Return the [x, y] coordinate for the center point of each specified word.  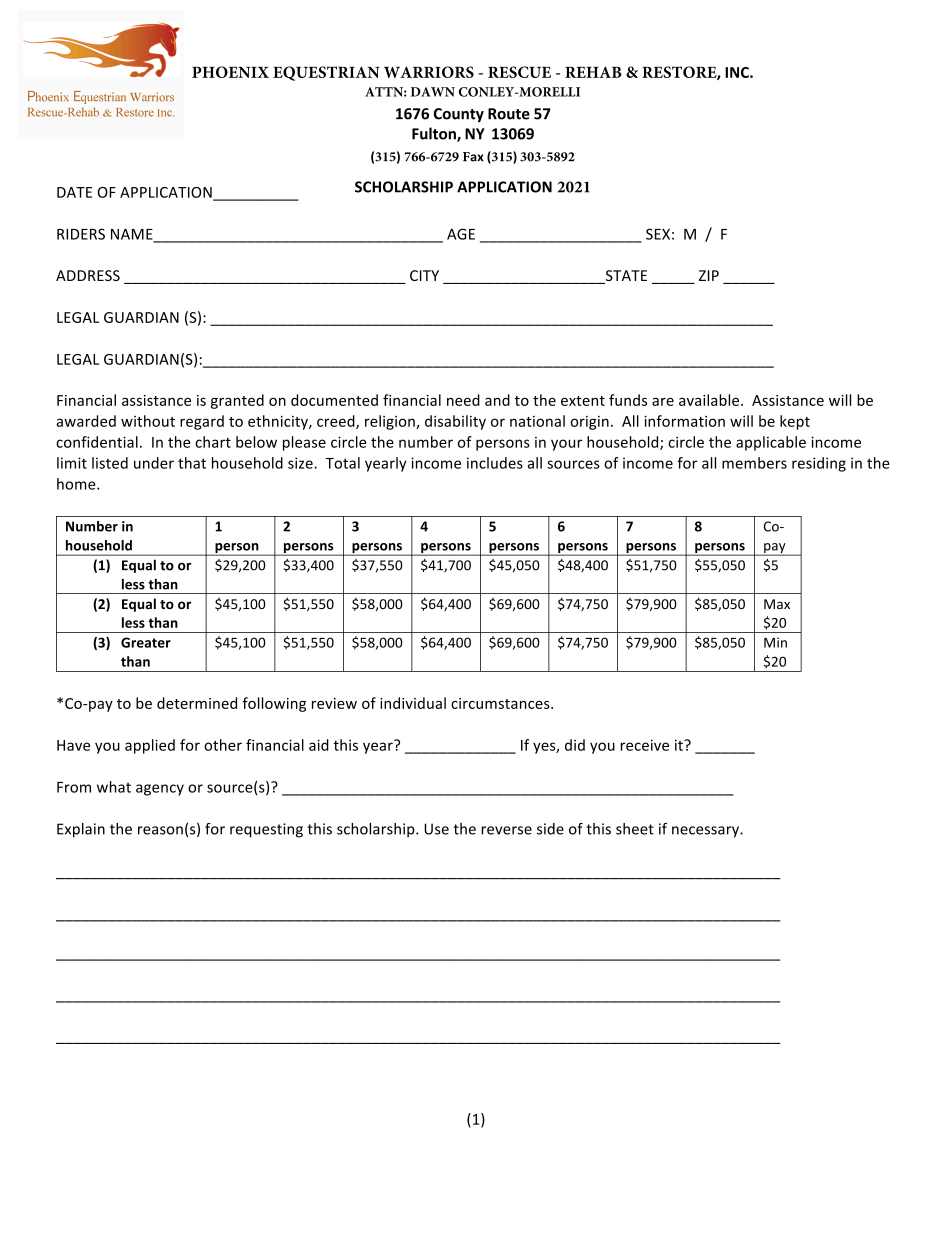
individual [413, 703]
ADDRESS [88, 275]
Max [777, 604]
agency [160, 790]
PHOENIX [230, 72]
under [154, 463]
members [754, 463]
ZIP [709, 275]
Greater [146, 642]
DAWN [433, 92]
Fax [473, 157]
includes [495, 463]
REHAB [593, 72]
